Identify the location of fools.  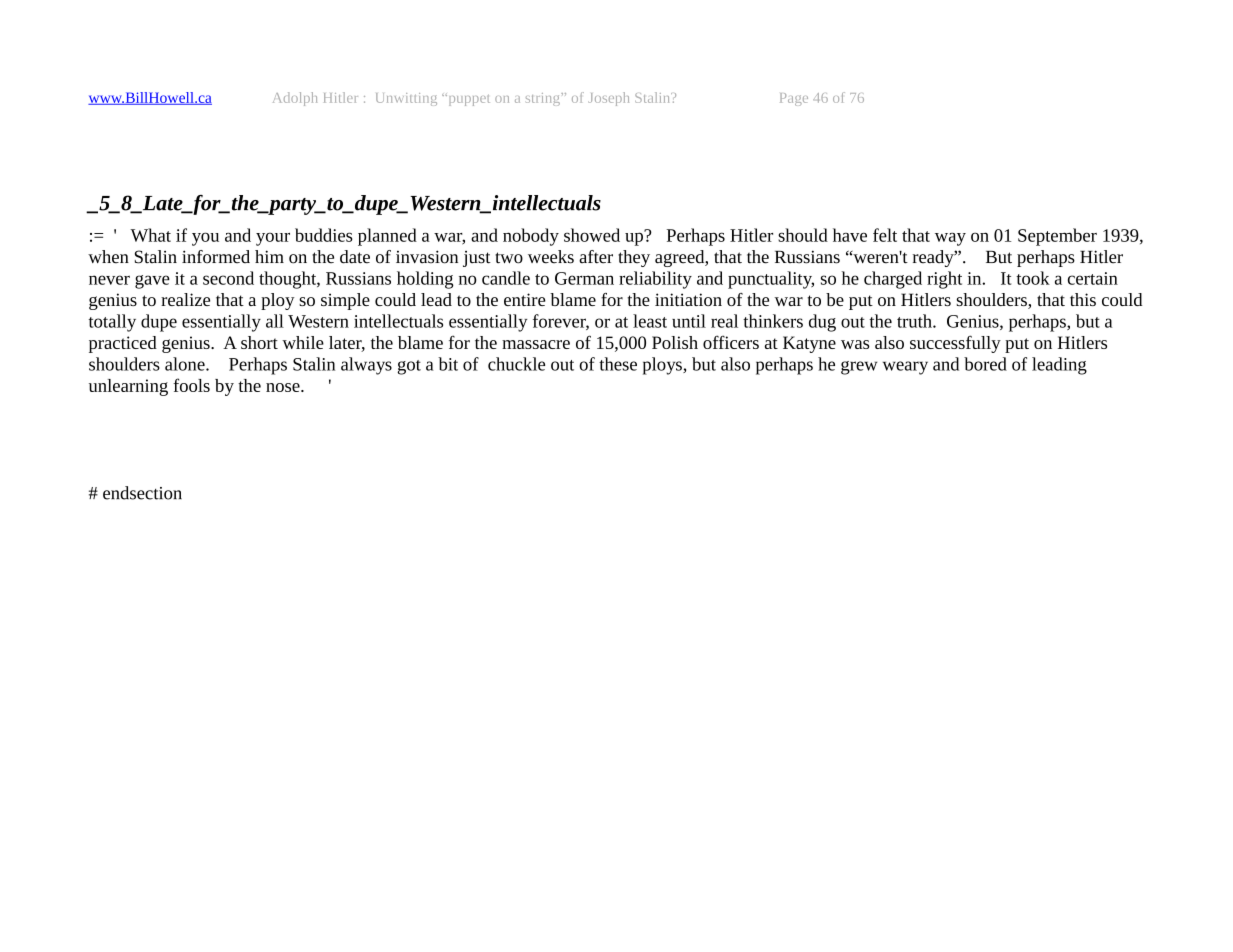
(191, 385).
